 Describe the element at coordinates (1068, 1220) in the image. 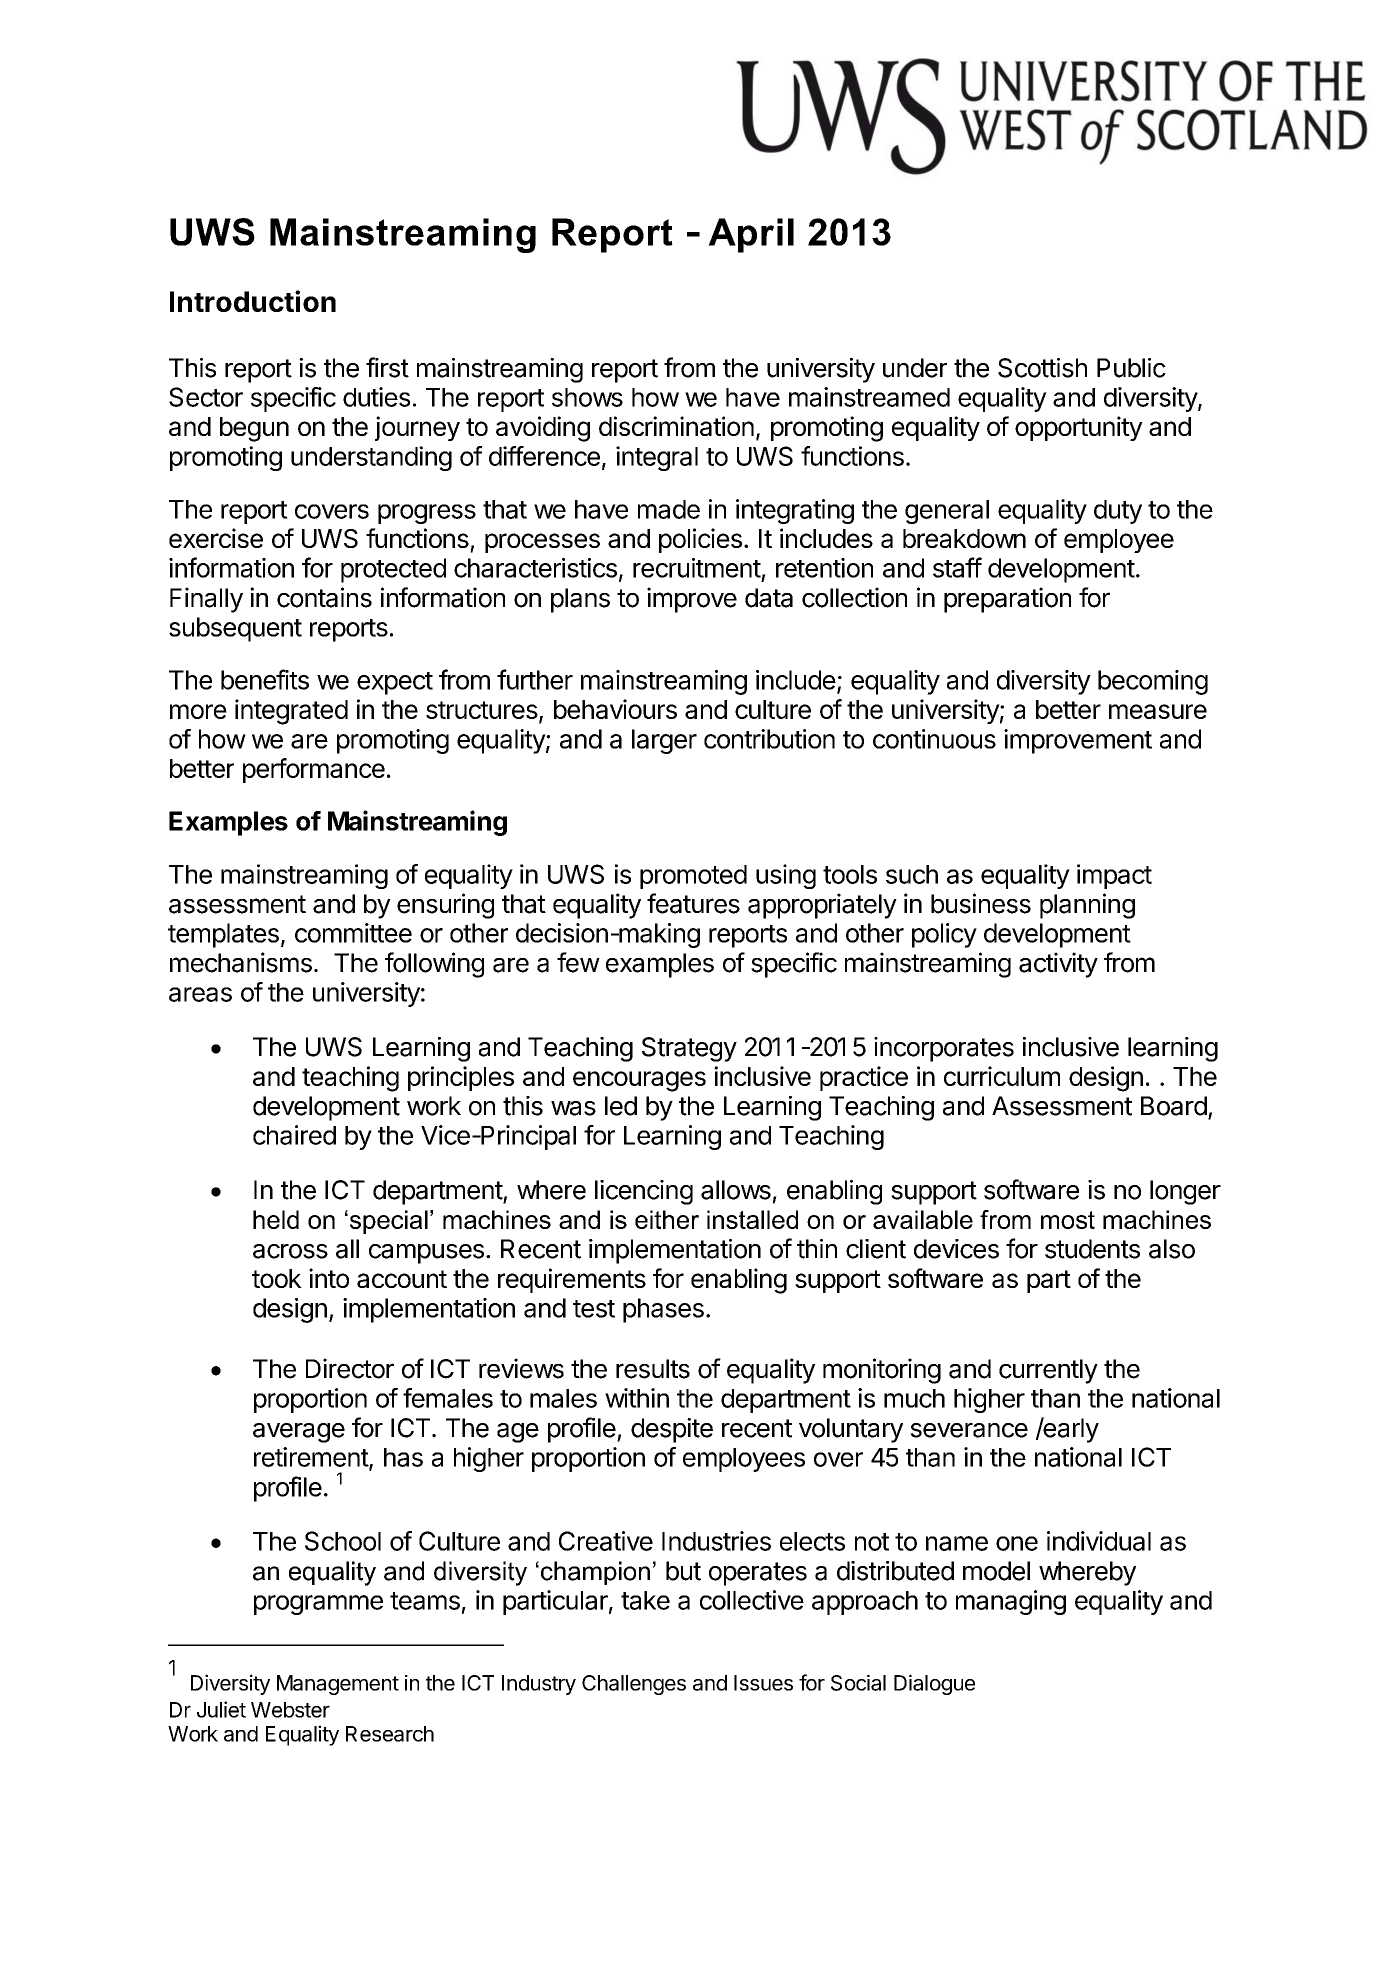

I see `most` at that location.
